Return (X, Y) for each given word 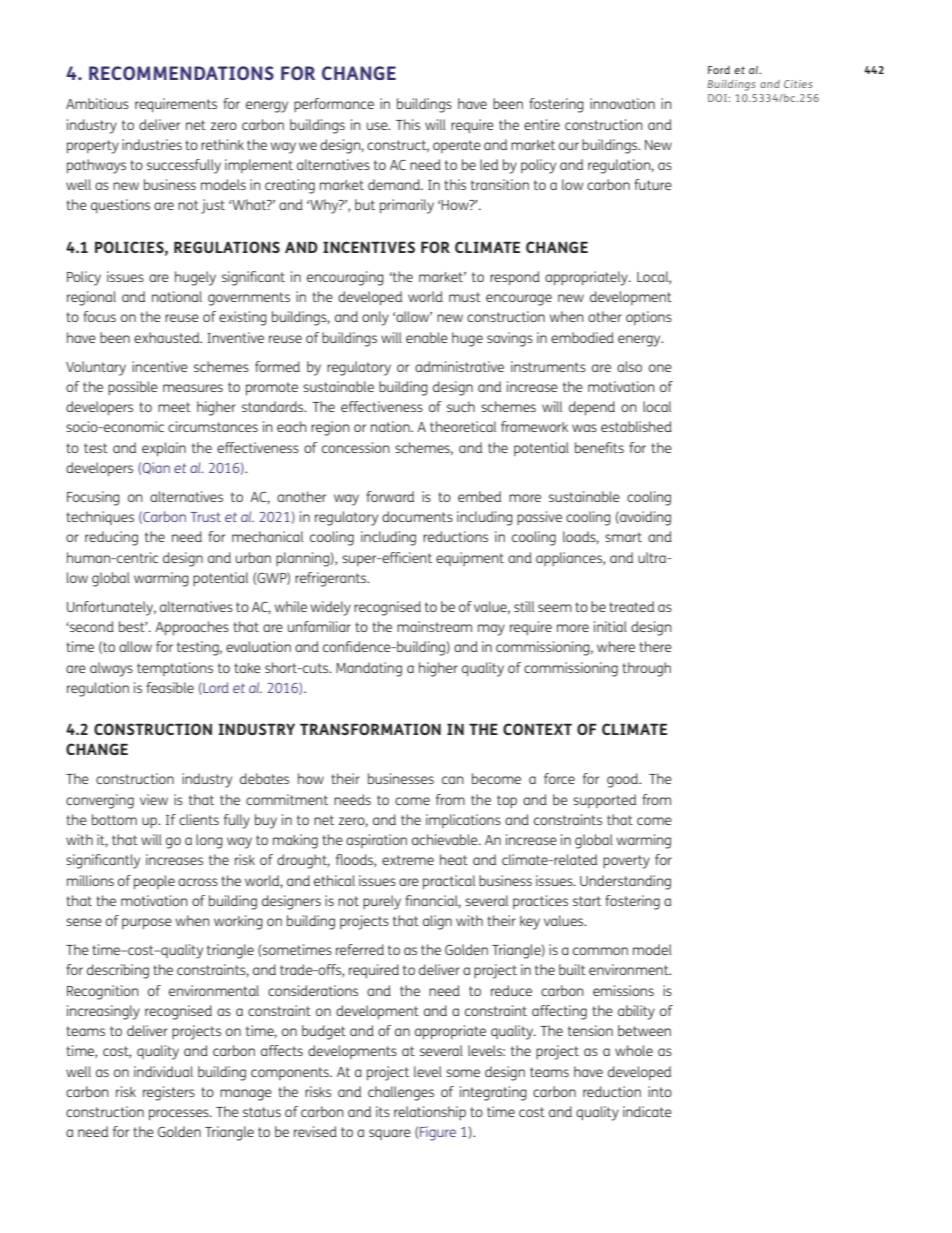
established (636, 426)
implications (463, 821)
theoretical (463, 426)
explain (164, 449)
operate (457, 146)
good (623, 780)
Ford (719, 70)
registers (169, 1093)
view (154, 799)
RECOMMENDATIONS (181, 73)
